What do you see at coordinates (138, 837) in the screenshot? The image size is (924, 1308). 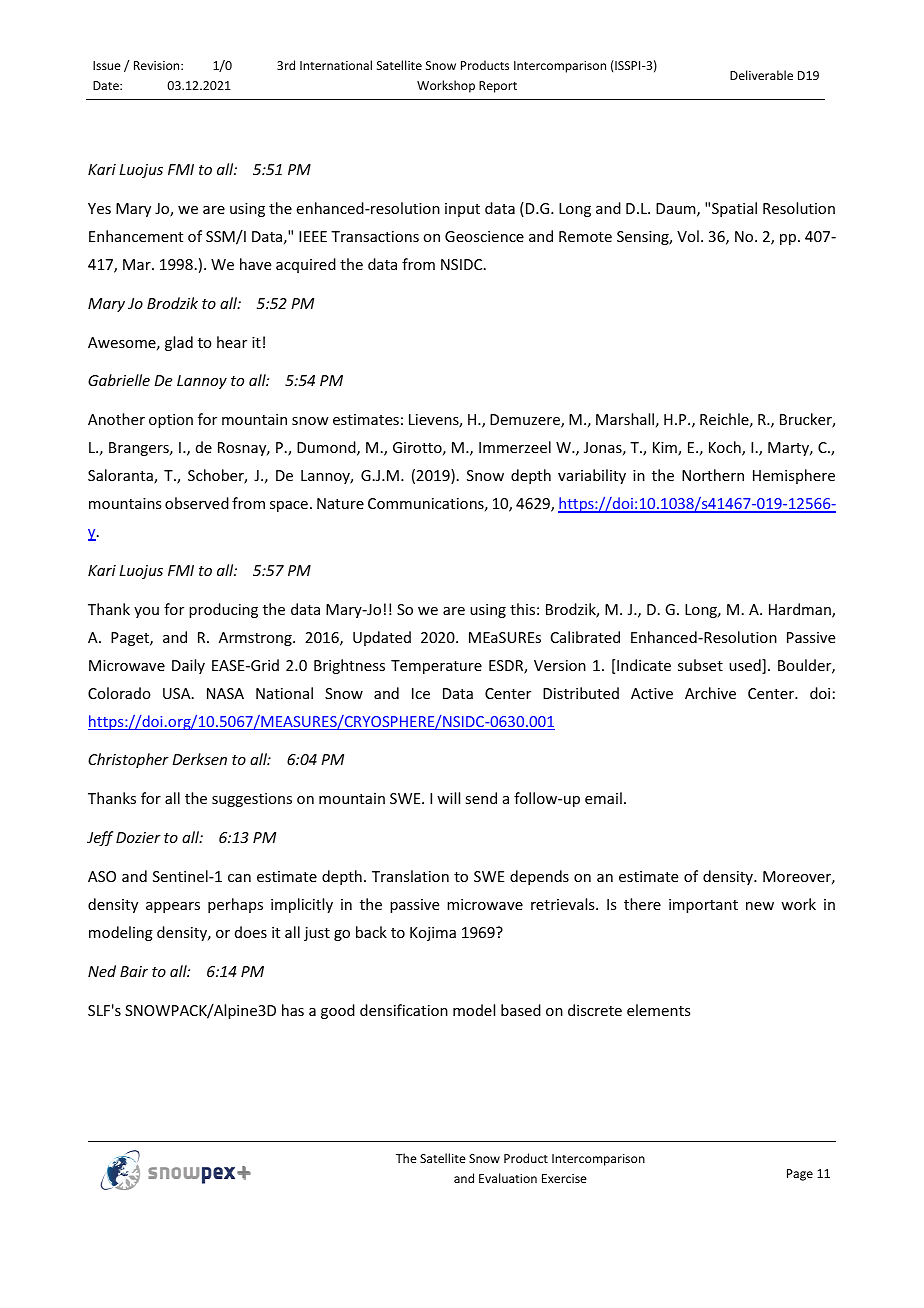 I see `Dozier` at bounding box center [138, 837].
